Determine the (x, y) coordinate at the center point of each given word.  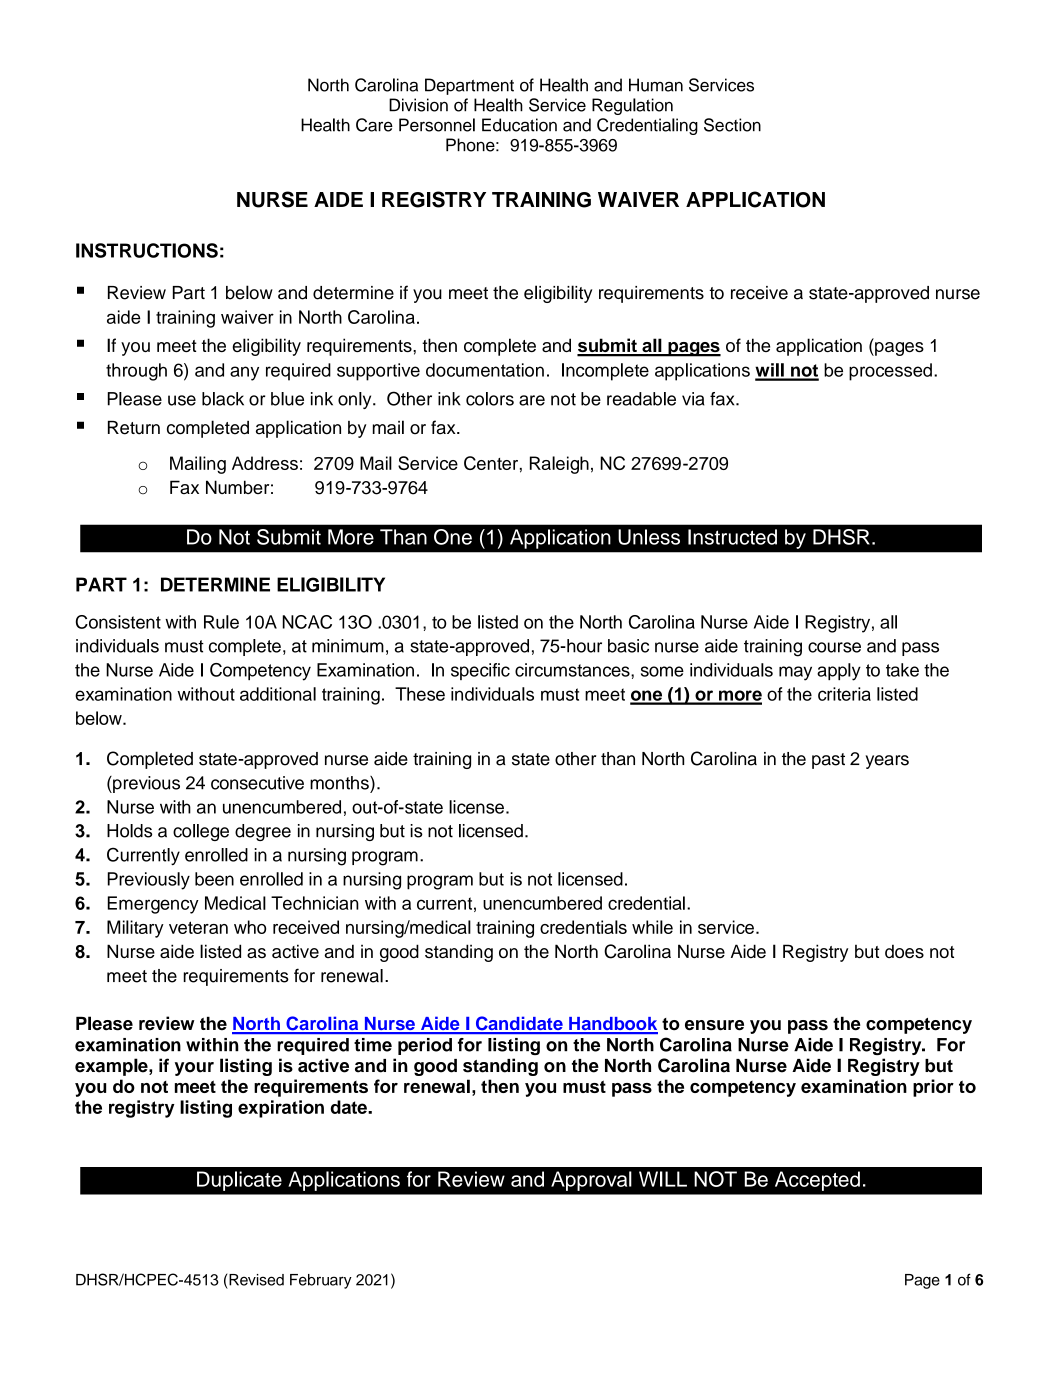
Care (374, 125)
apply (839, 672)
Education (519, 125)
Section (732, 125)
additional (278, 694)
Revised (256, 1280)
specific (480, 671)
